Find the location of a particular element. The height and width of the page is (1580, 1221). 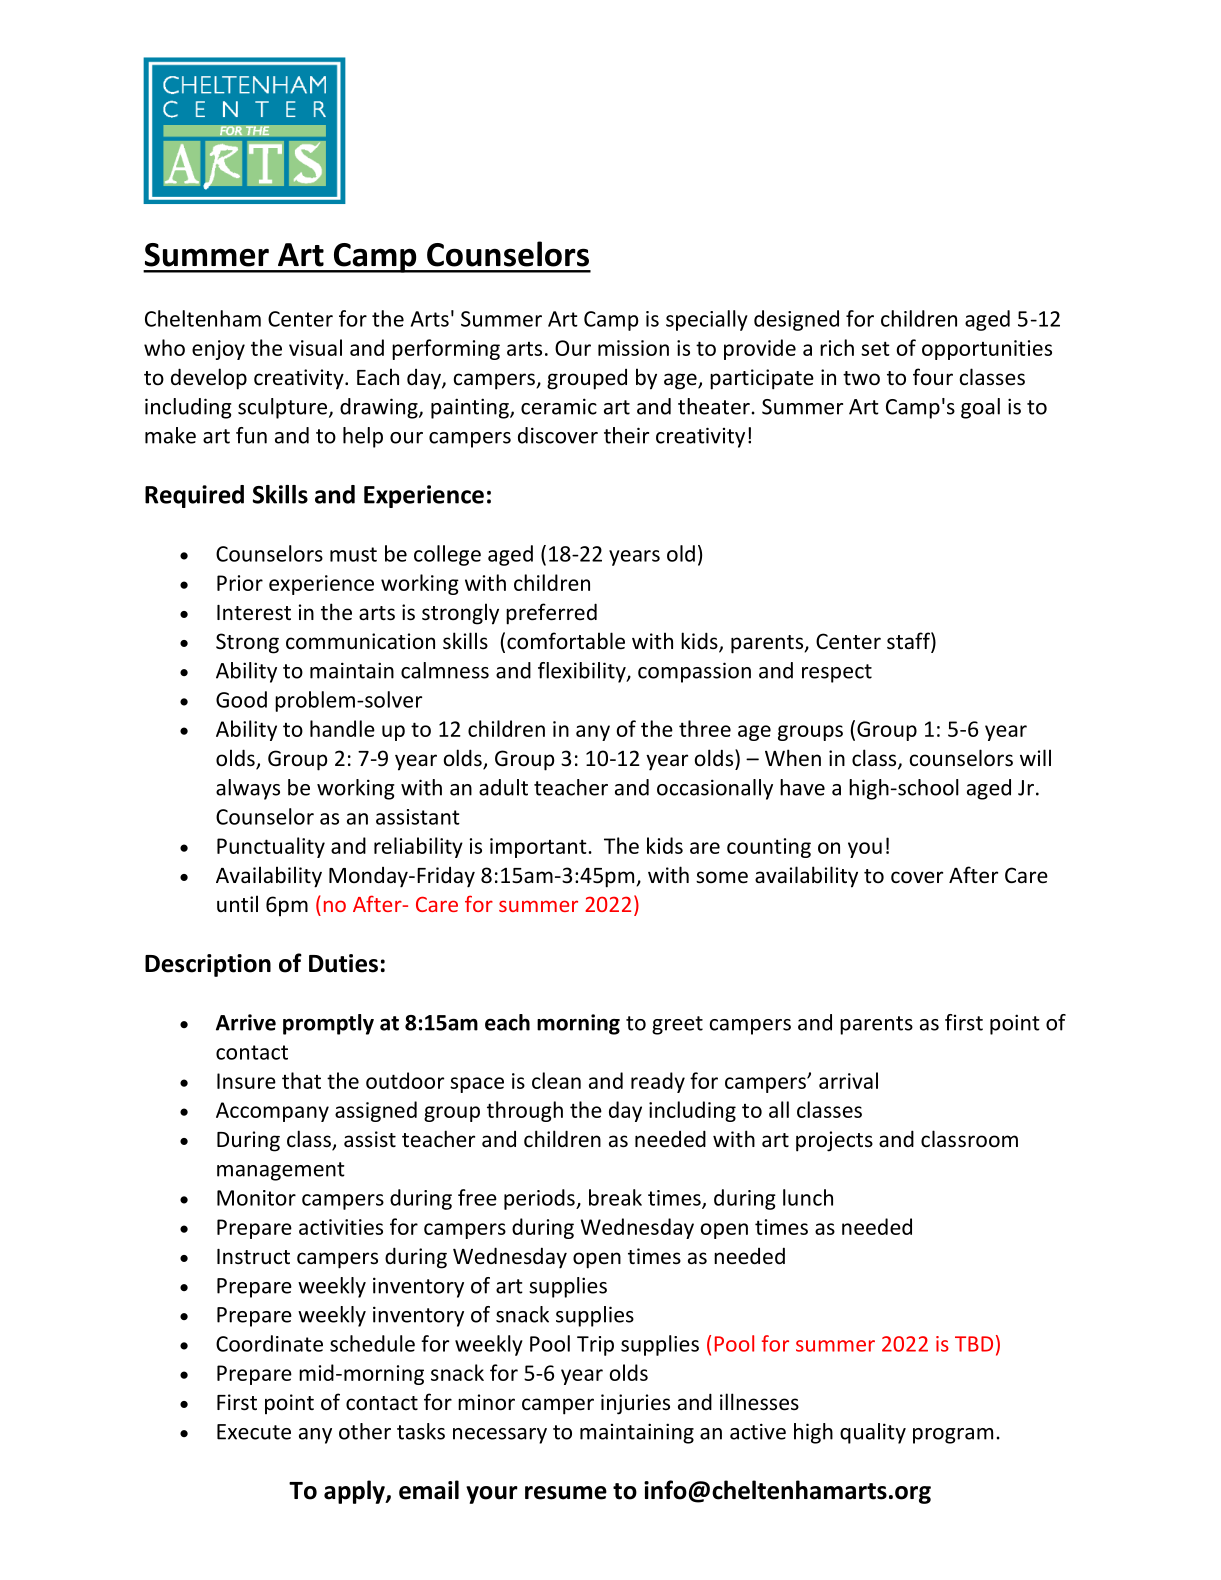

until is located at coordinates (237, 903).
